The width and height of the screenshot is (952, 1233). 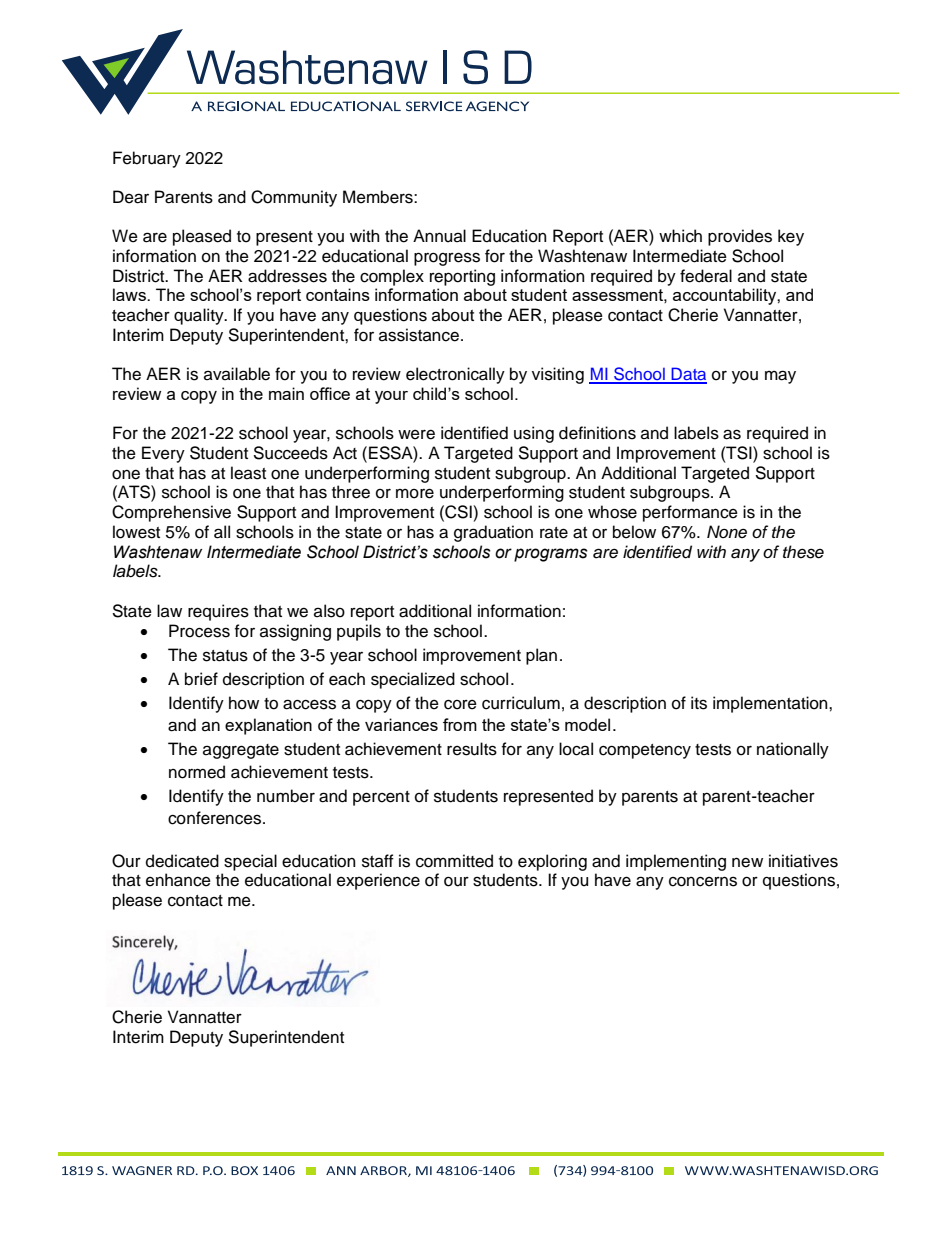 I want to click on Annual, so click(x=439, y=236).
